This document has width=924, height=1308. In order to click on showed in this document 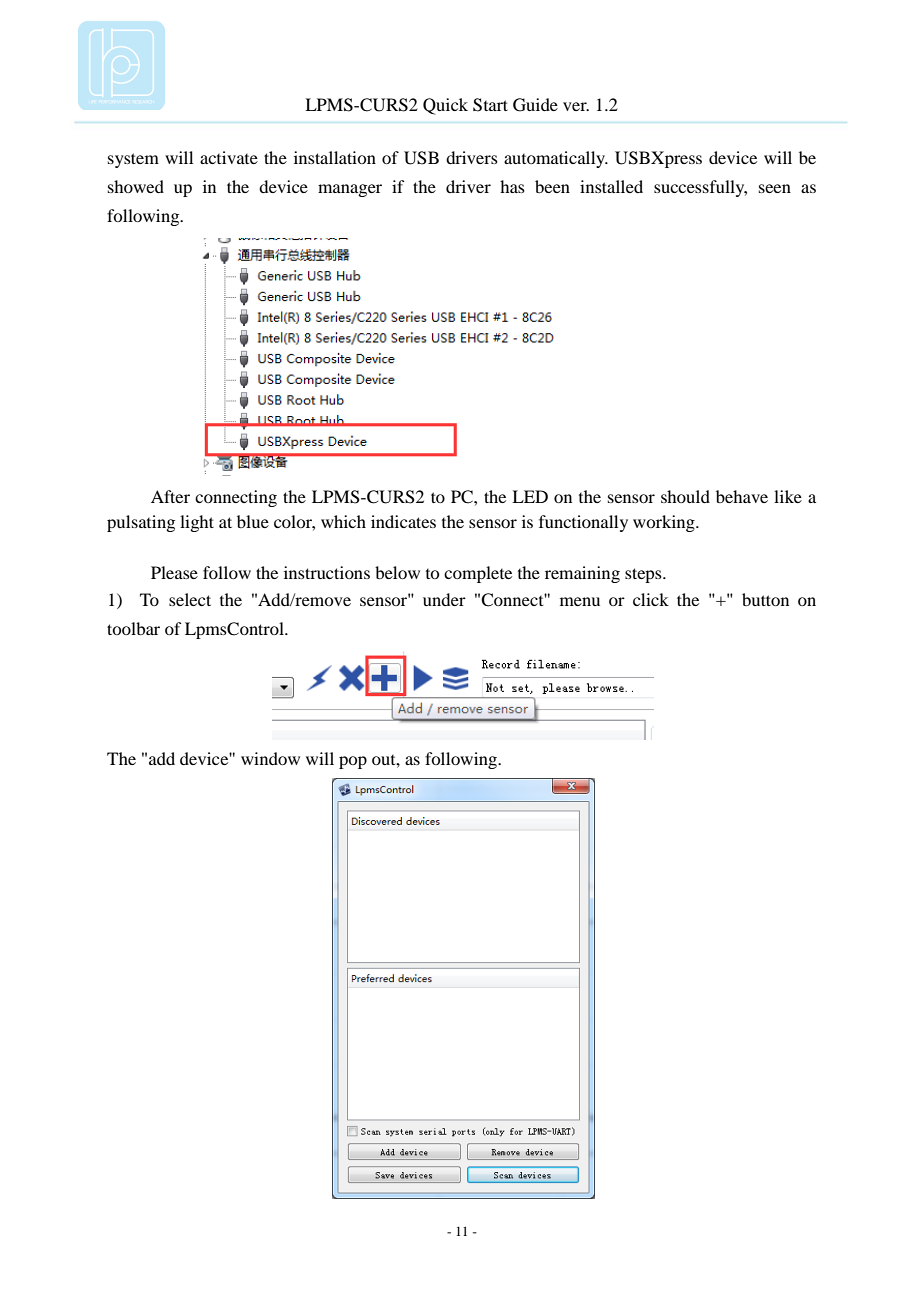, I will do `click(136, 186)`.
